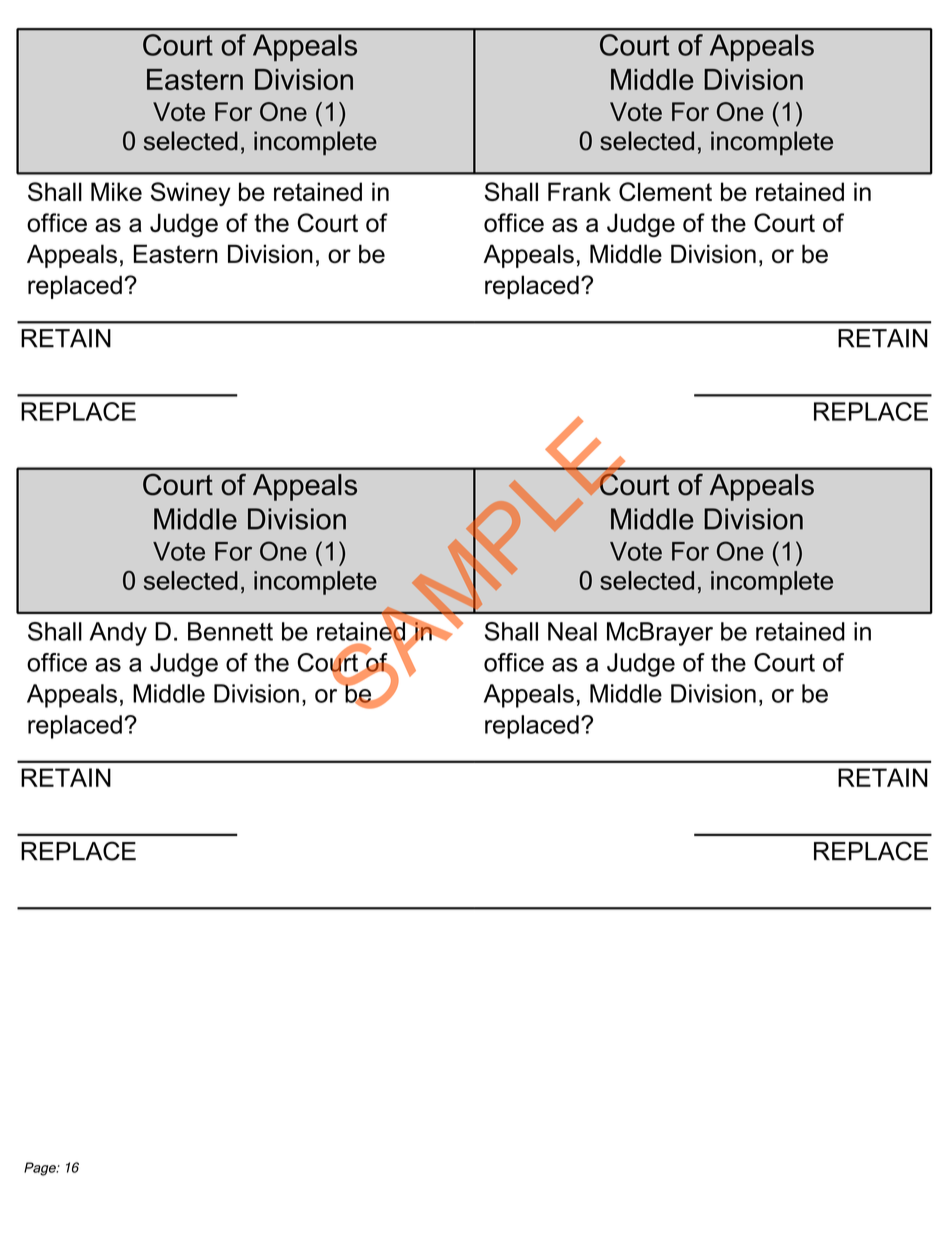 The width and height of the screenshot is (952, 1233). I want to click on Bennett, so click(230, 631).
